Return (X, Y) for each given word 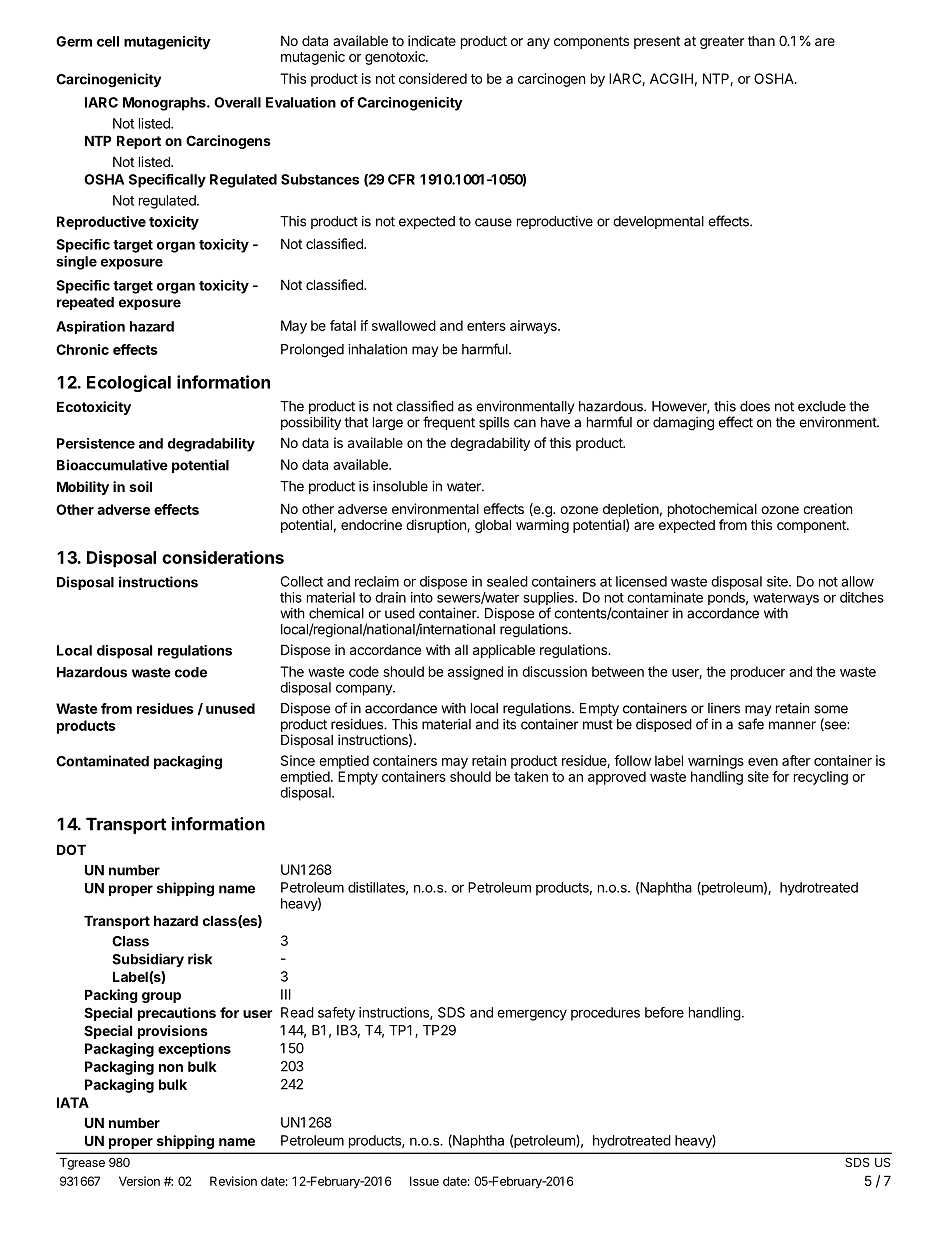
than (761, 41)
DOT (71, 849)
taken (531, 776)
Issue (424, 1181)
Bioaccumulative (112, 465)
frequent (449, 423)
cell (108, 41)
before (664, 1012)
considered (433, 78)
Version (139, 1181)
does (755, 406)
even (763, 762)
